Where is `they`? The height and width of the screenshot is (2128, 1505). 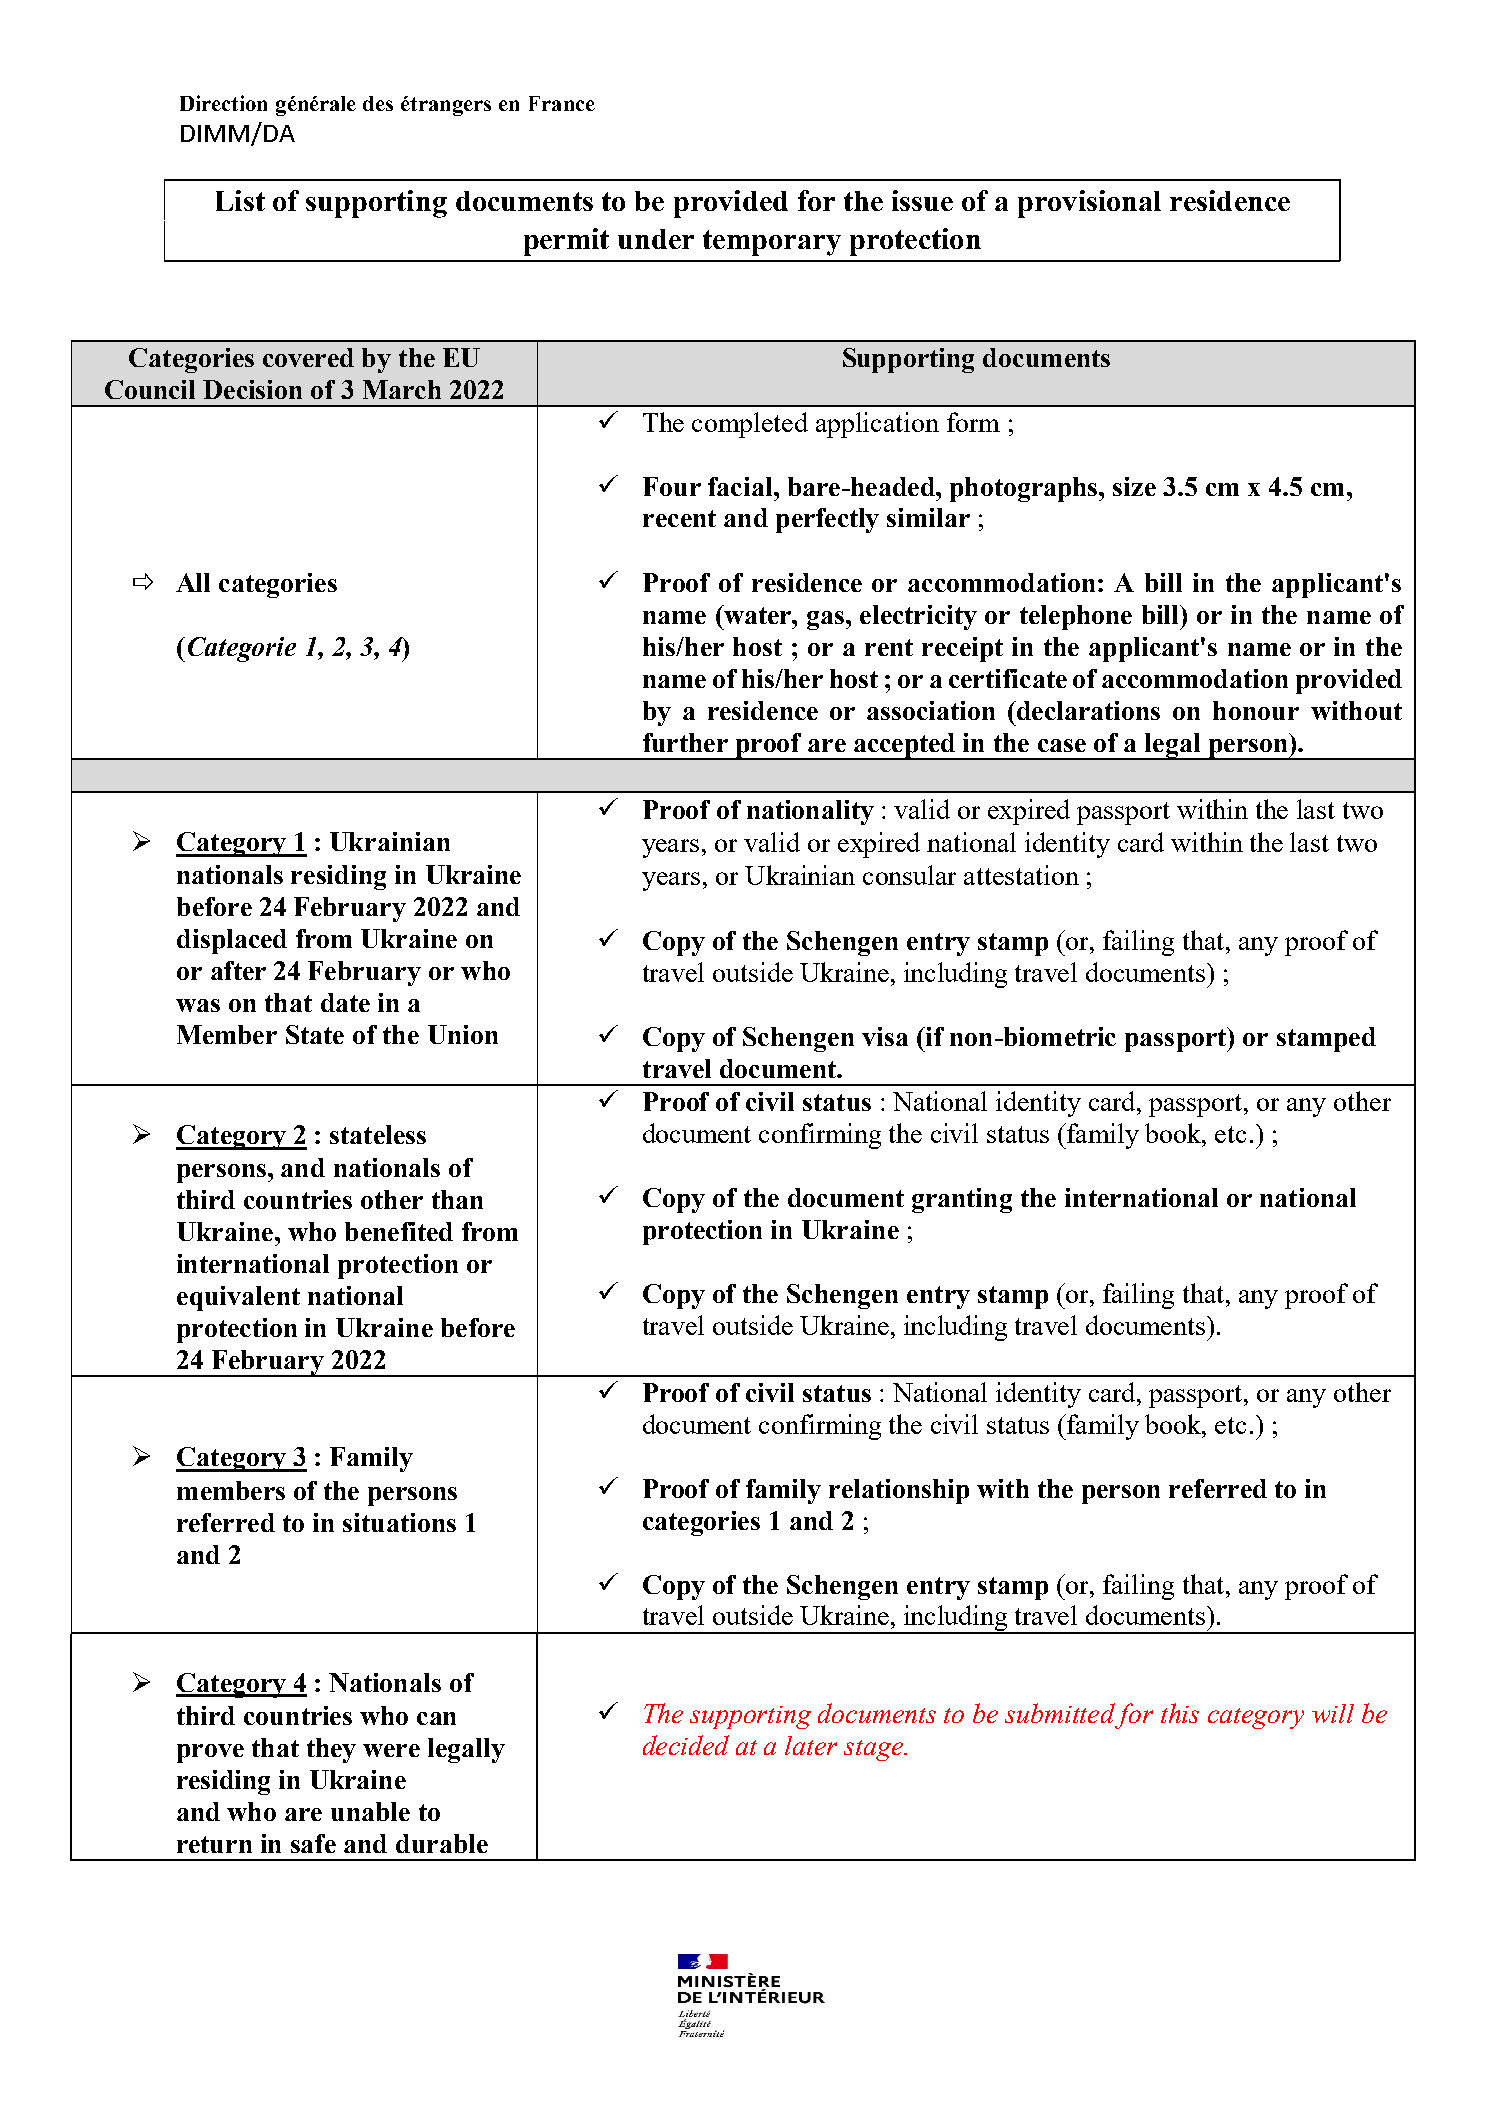 they is located at coordinates (331, 1750).
